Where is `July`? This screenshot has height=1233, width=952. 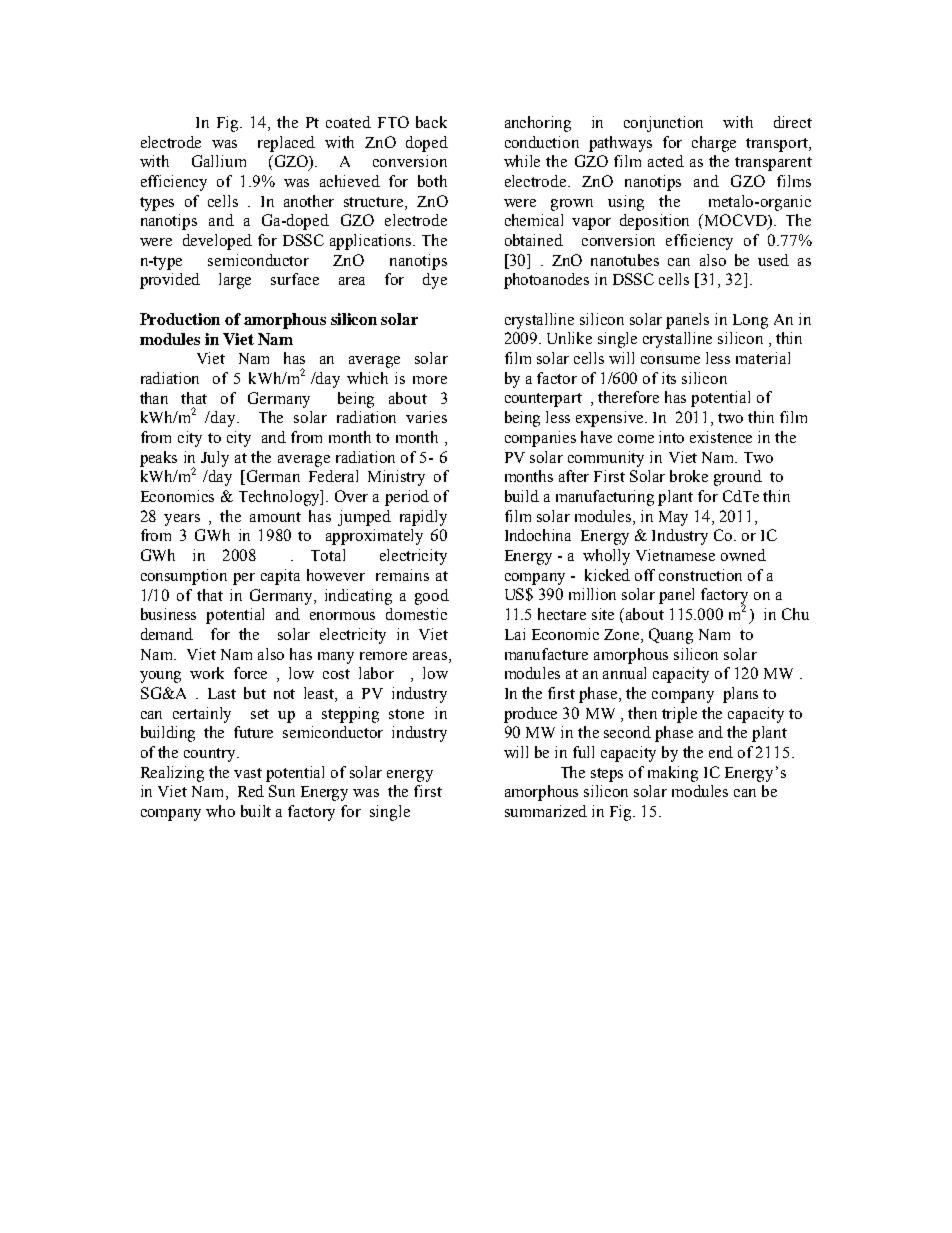
July is located at coordinates (215, 459).
